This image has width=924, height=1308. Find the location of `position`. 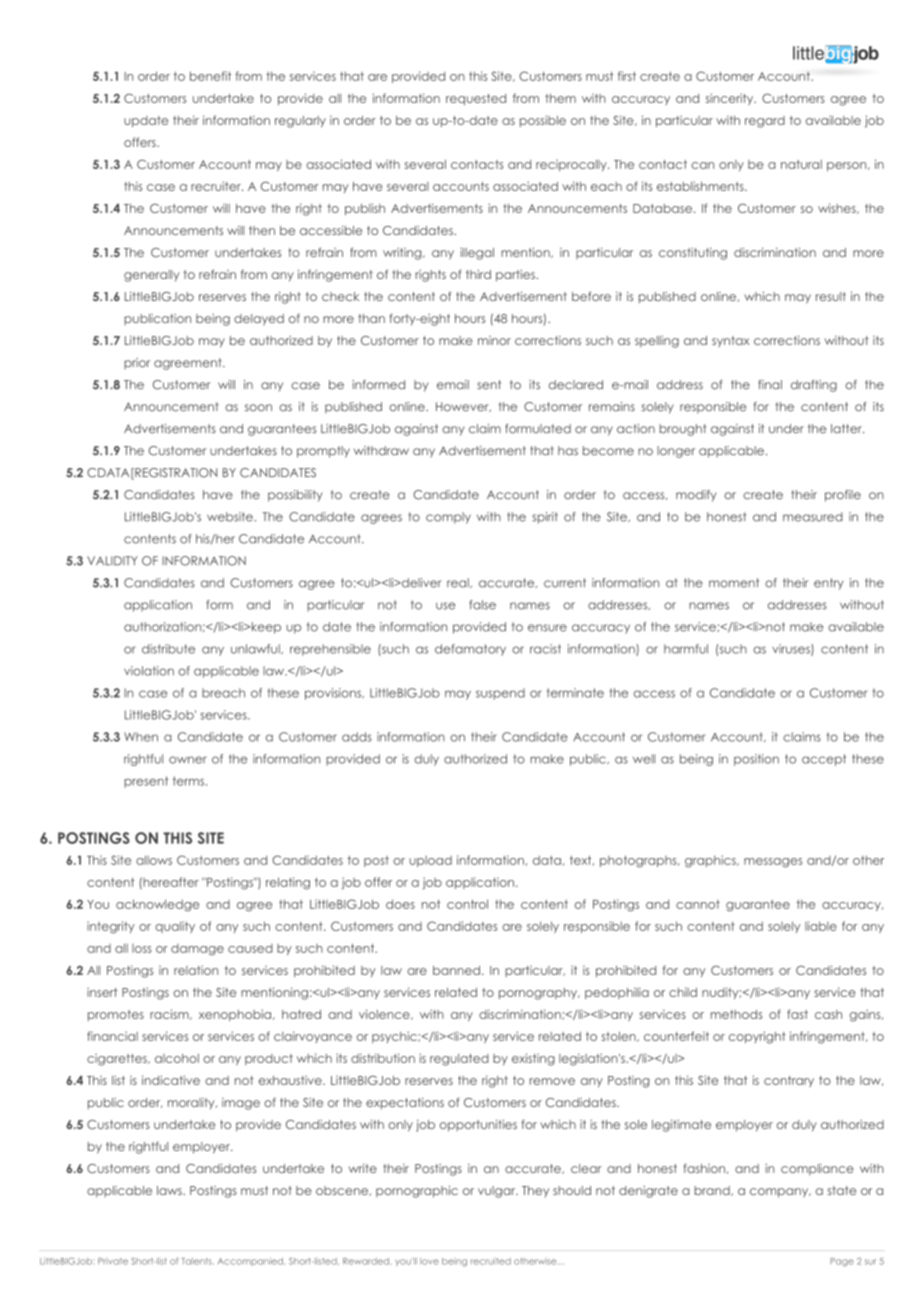

position is located at coordinates (756, 760).
